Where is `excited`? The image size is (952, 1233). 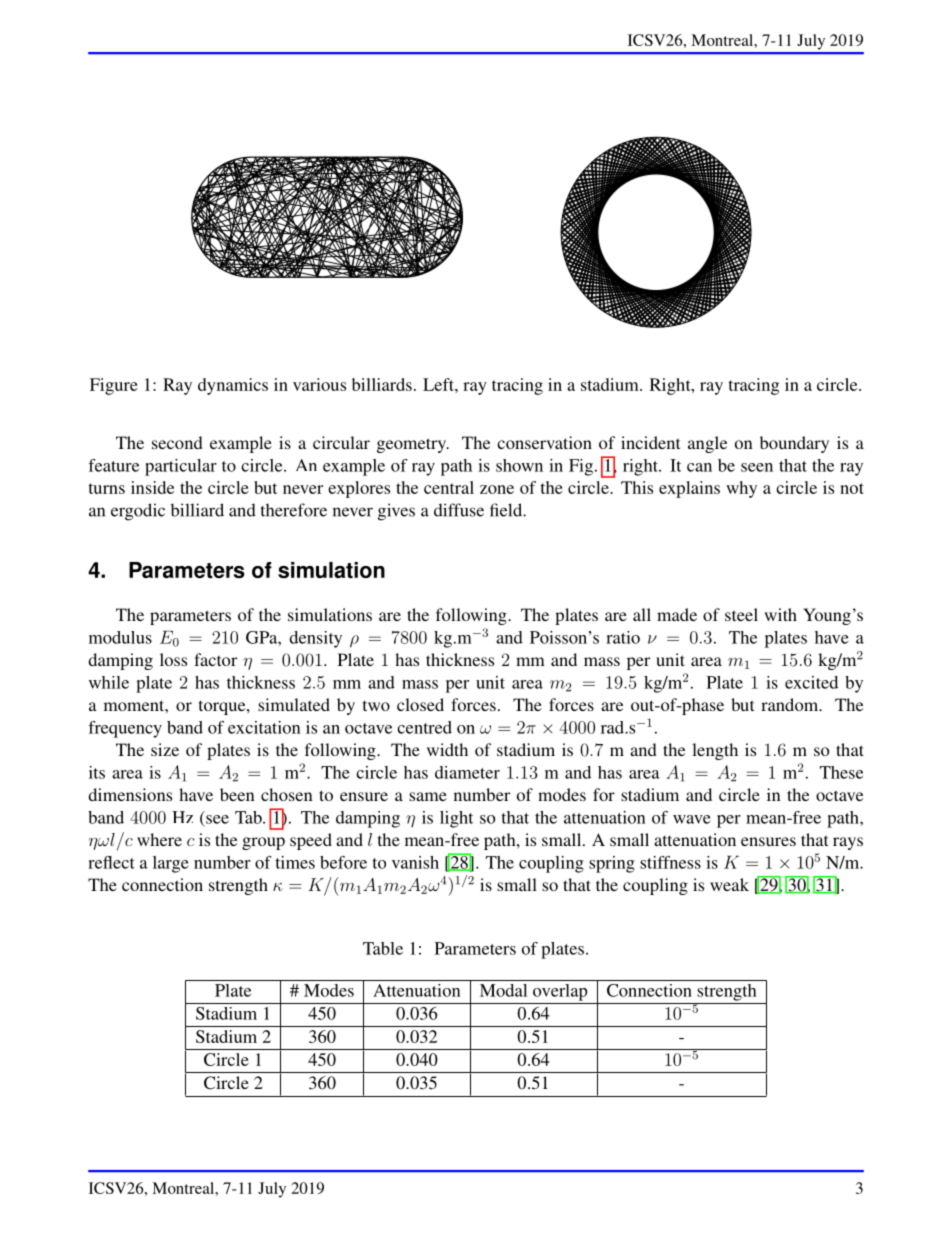
excited is located at coordinates (811, 682).
